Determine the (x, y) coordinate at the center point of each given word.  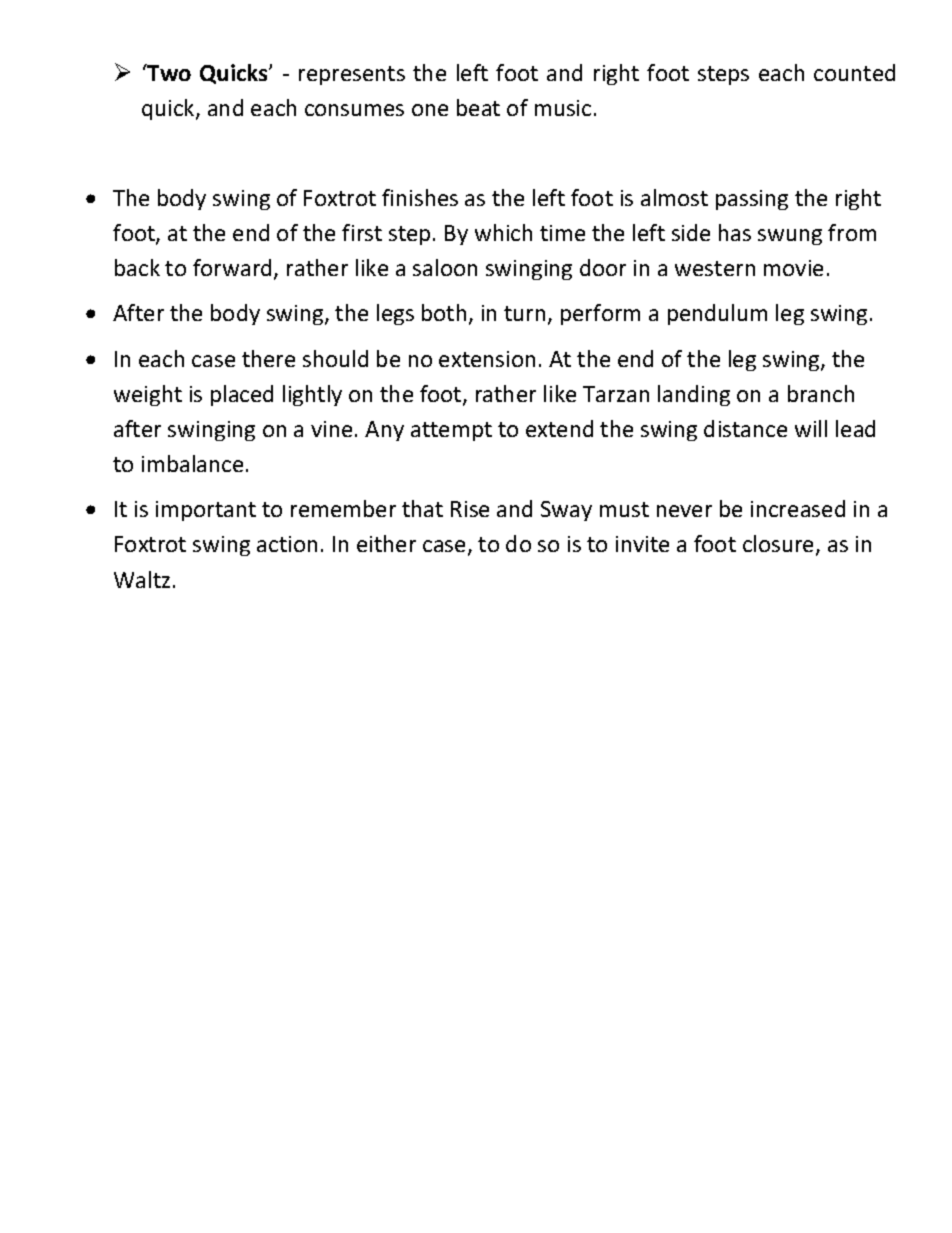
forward (234, 269)
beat (478, 107)
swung (790, 237)
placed (242, 395)
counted (854, 72)
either (386, 543)
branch (821, 393)
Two (168, 72)
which (503, 232)
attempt (451, 431)
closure (780, 545)
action (287, 544)
